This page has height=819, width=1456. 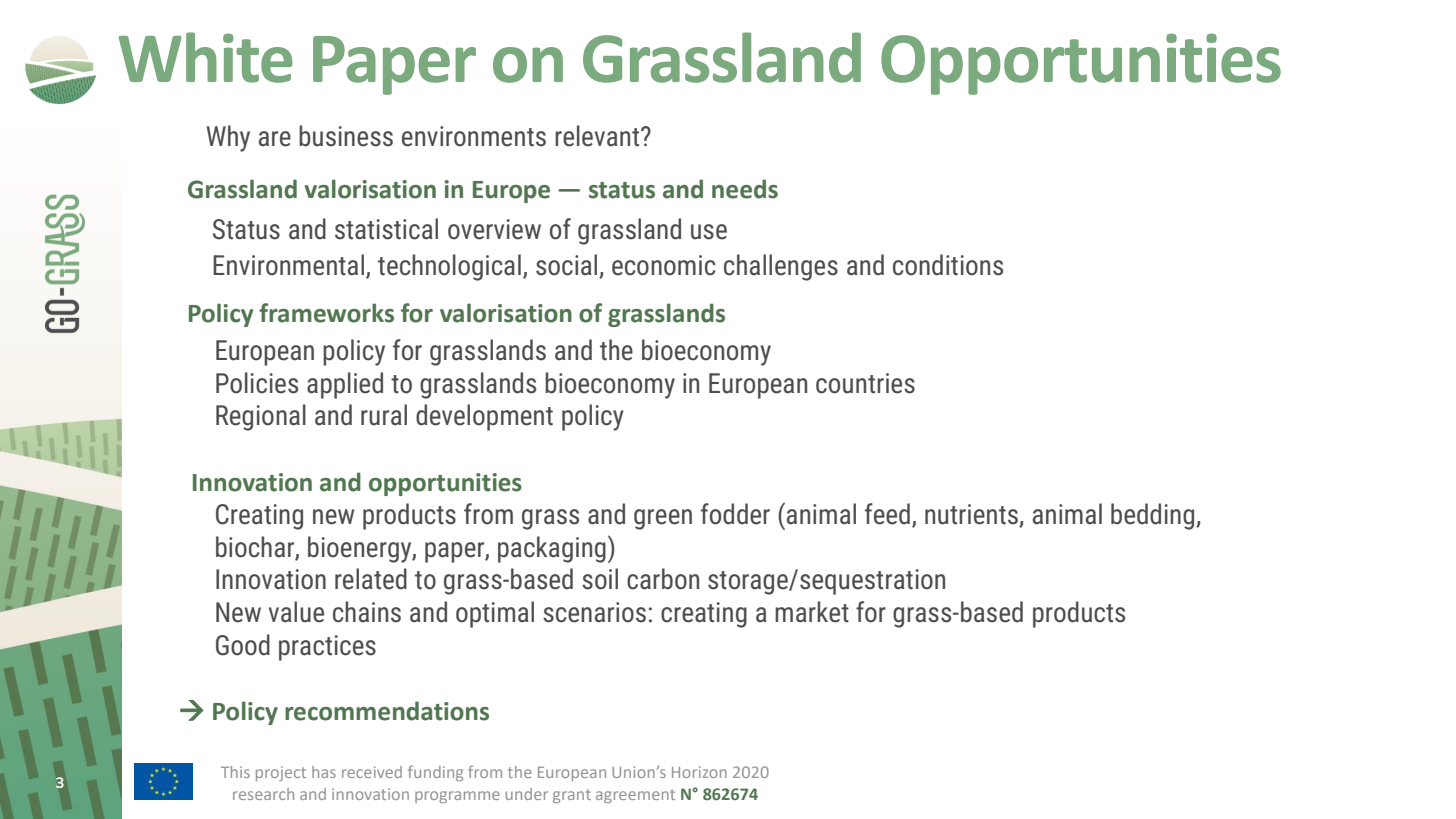 I want to click on relevant, so click(x=598, y=136).
